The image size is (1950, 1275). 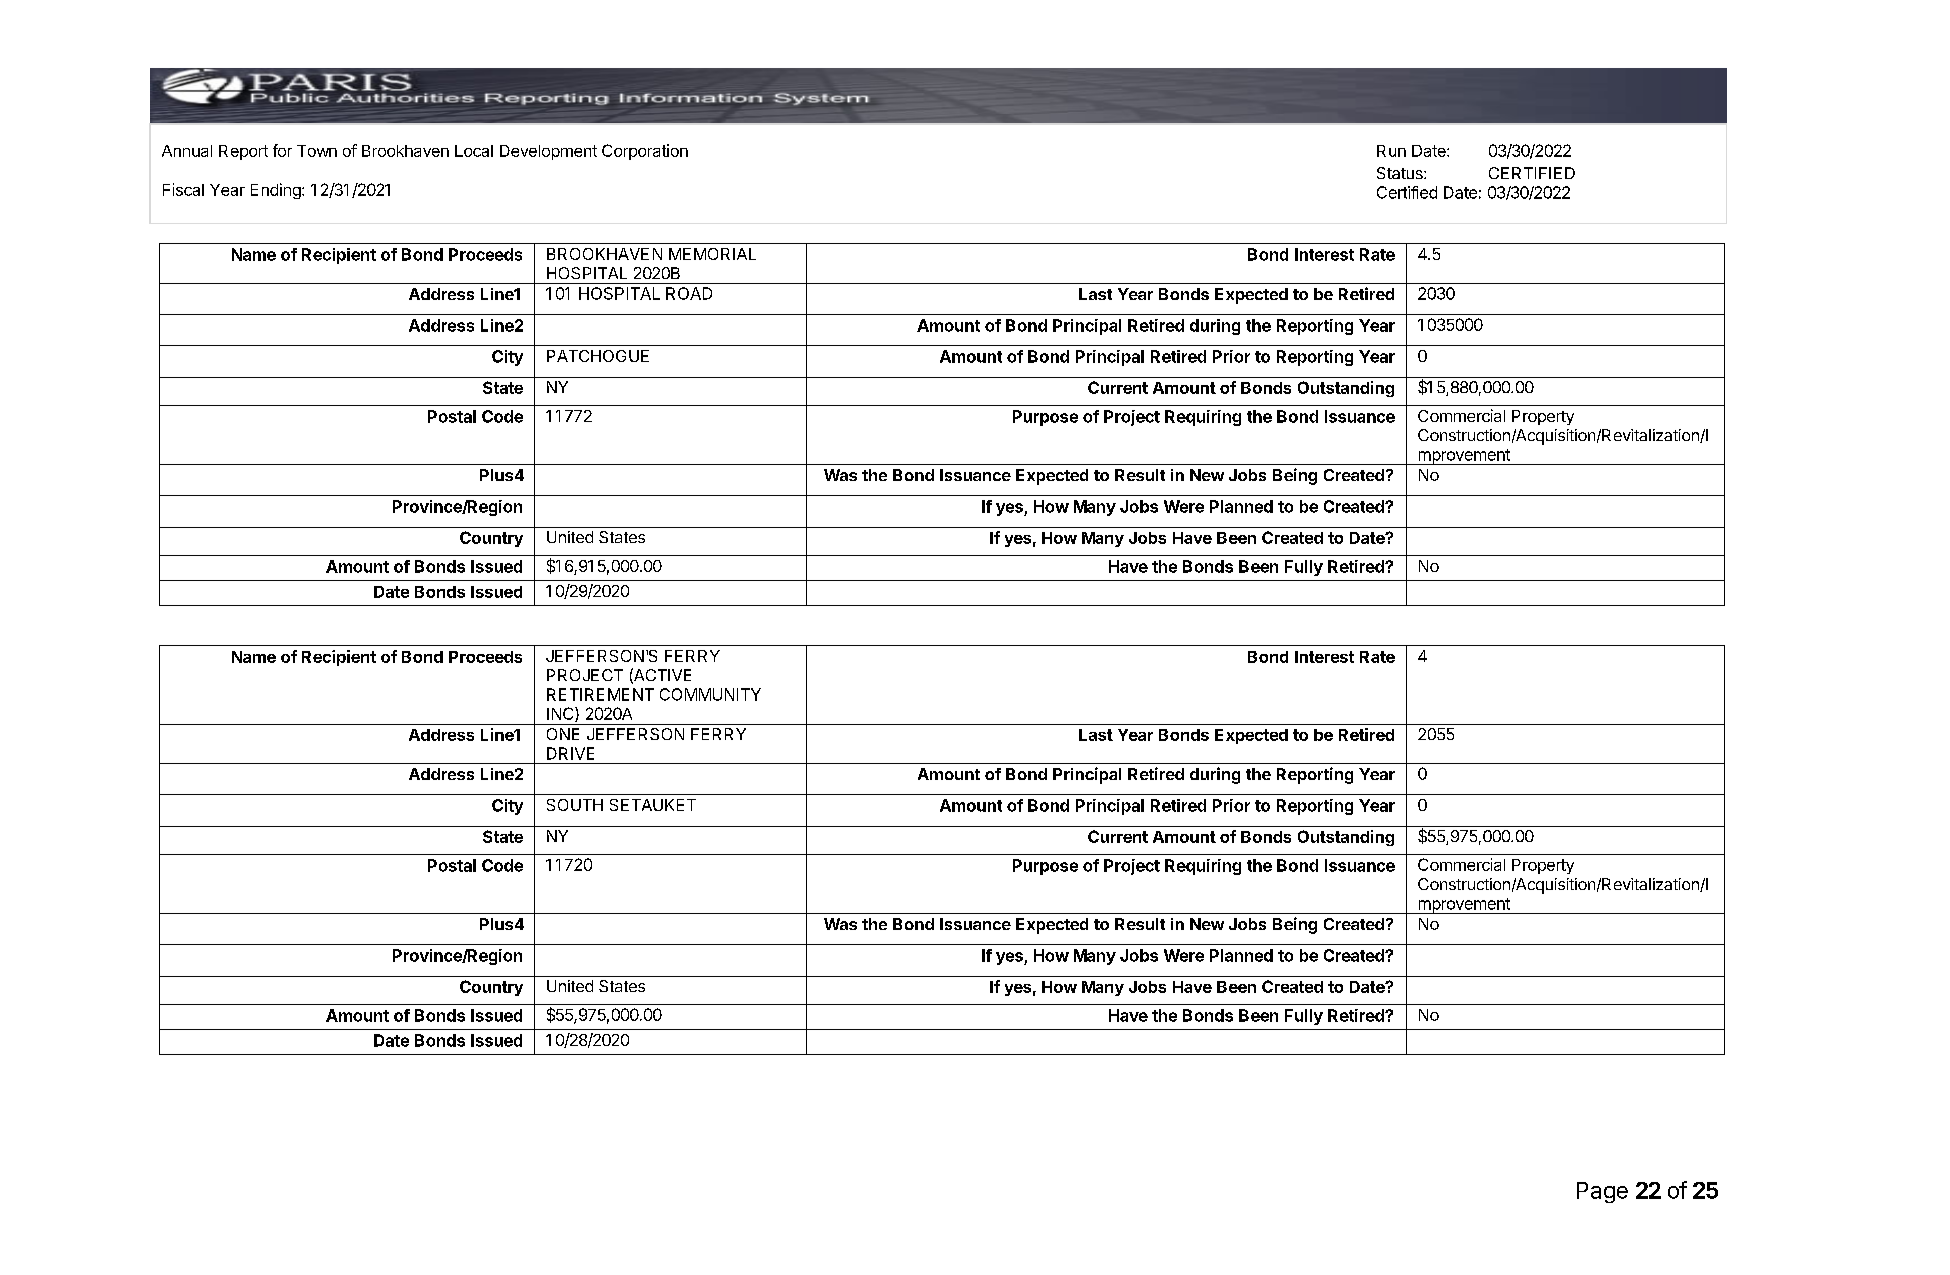 What do you see at coordinates (183, 189) in the screenshot?
I see `Fiscal` at bounding box center [183, 189].
